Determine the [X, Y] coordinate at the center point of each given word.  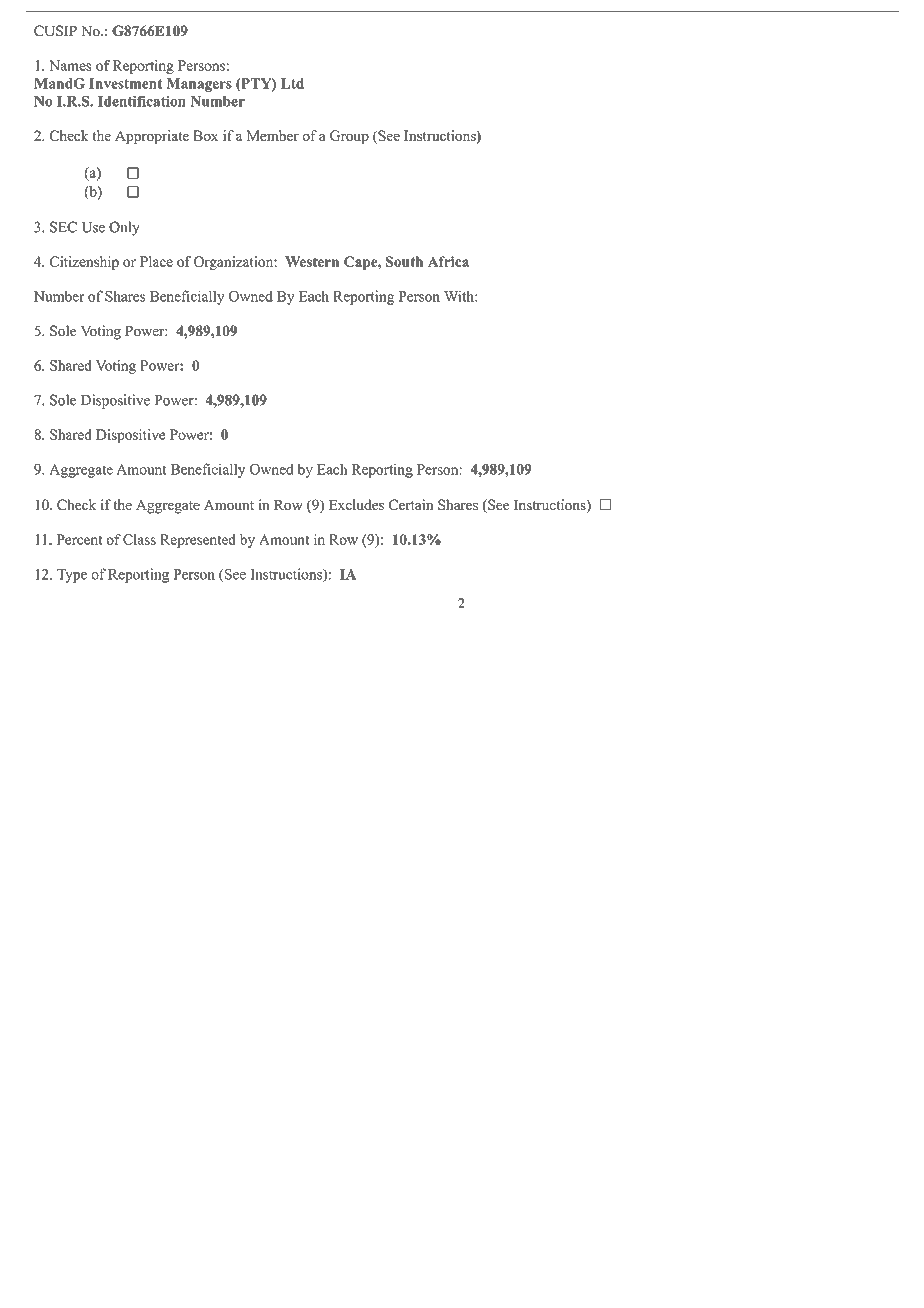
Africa [448, 261]
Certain [411, 504]
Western [312, 261]
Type [72, 576]
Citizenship [84, 263]
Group [349, 137]
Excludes [356, 504]
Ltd [292, 83]
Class [139, 539]
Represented [198, 541]
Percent [79, 539]
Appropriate [152, 137]
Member [272, 135]
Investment [125, 83]
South [405, 261]
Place [156, 261]
